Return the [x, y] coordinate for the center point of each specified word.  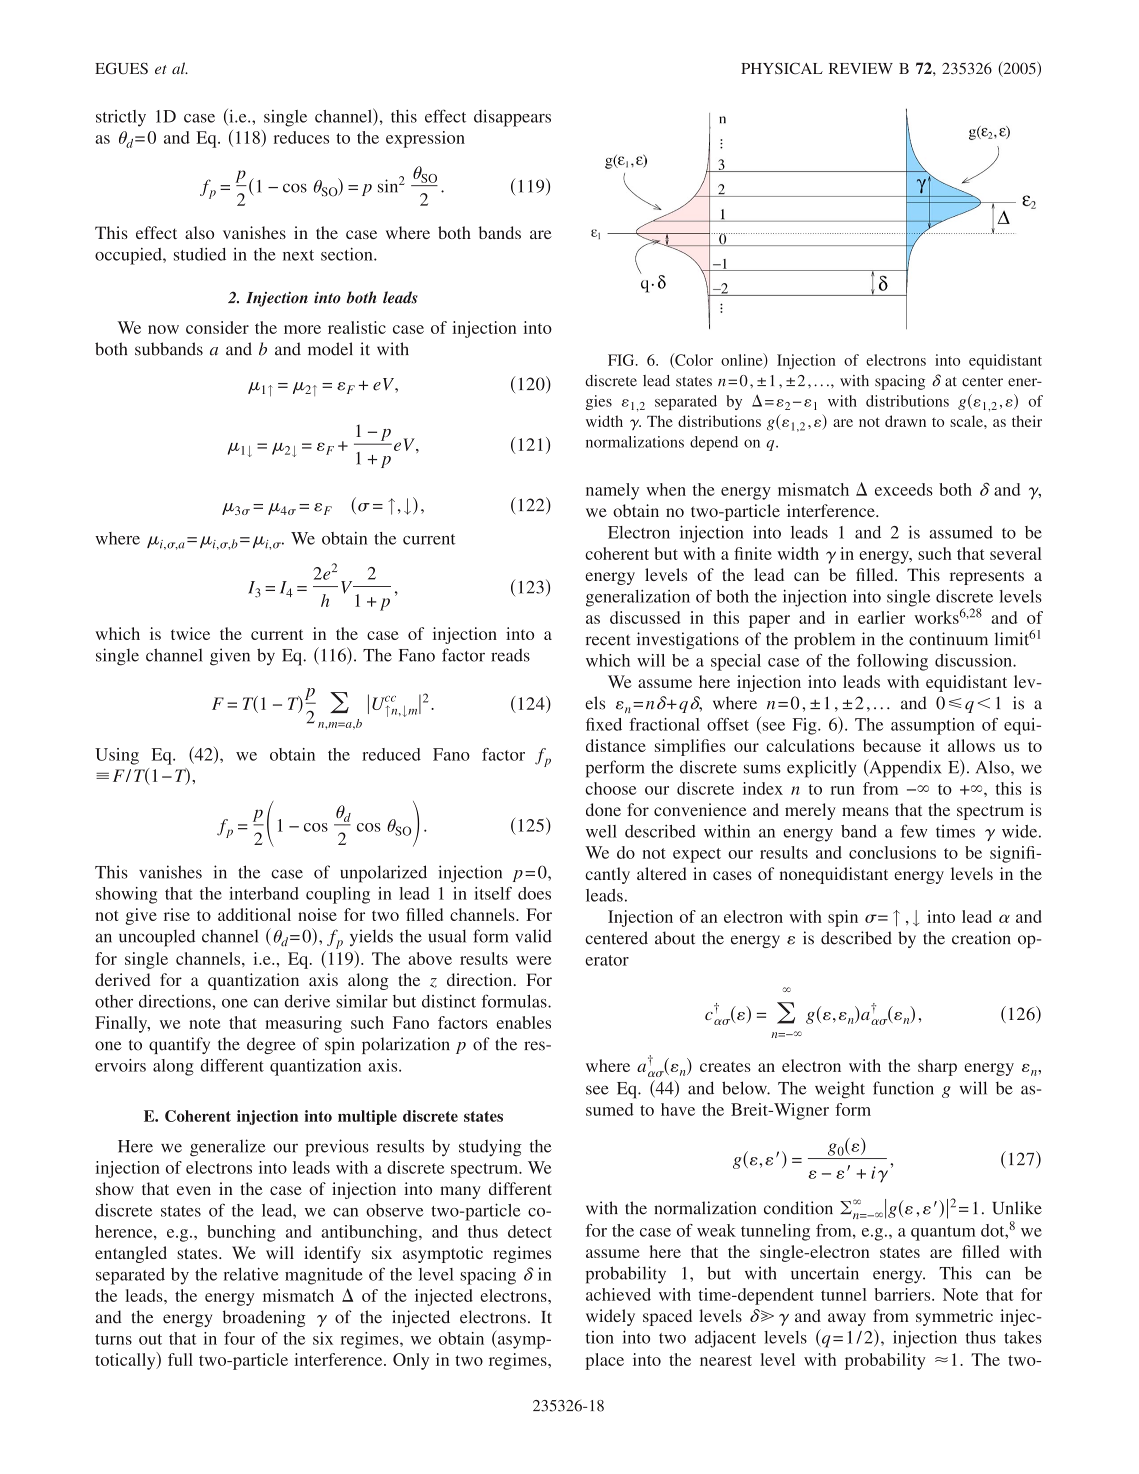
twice [190, 633]
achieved [618, 1294]
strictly [121, 118]
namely [612, 491]
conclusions [892, 852]
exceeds [904, 489]
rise [177, 914]
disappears [512, 118]
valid [533, 936]
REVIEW [861, 68]
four [239, 1338]
